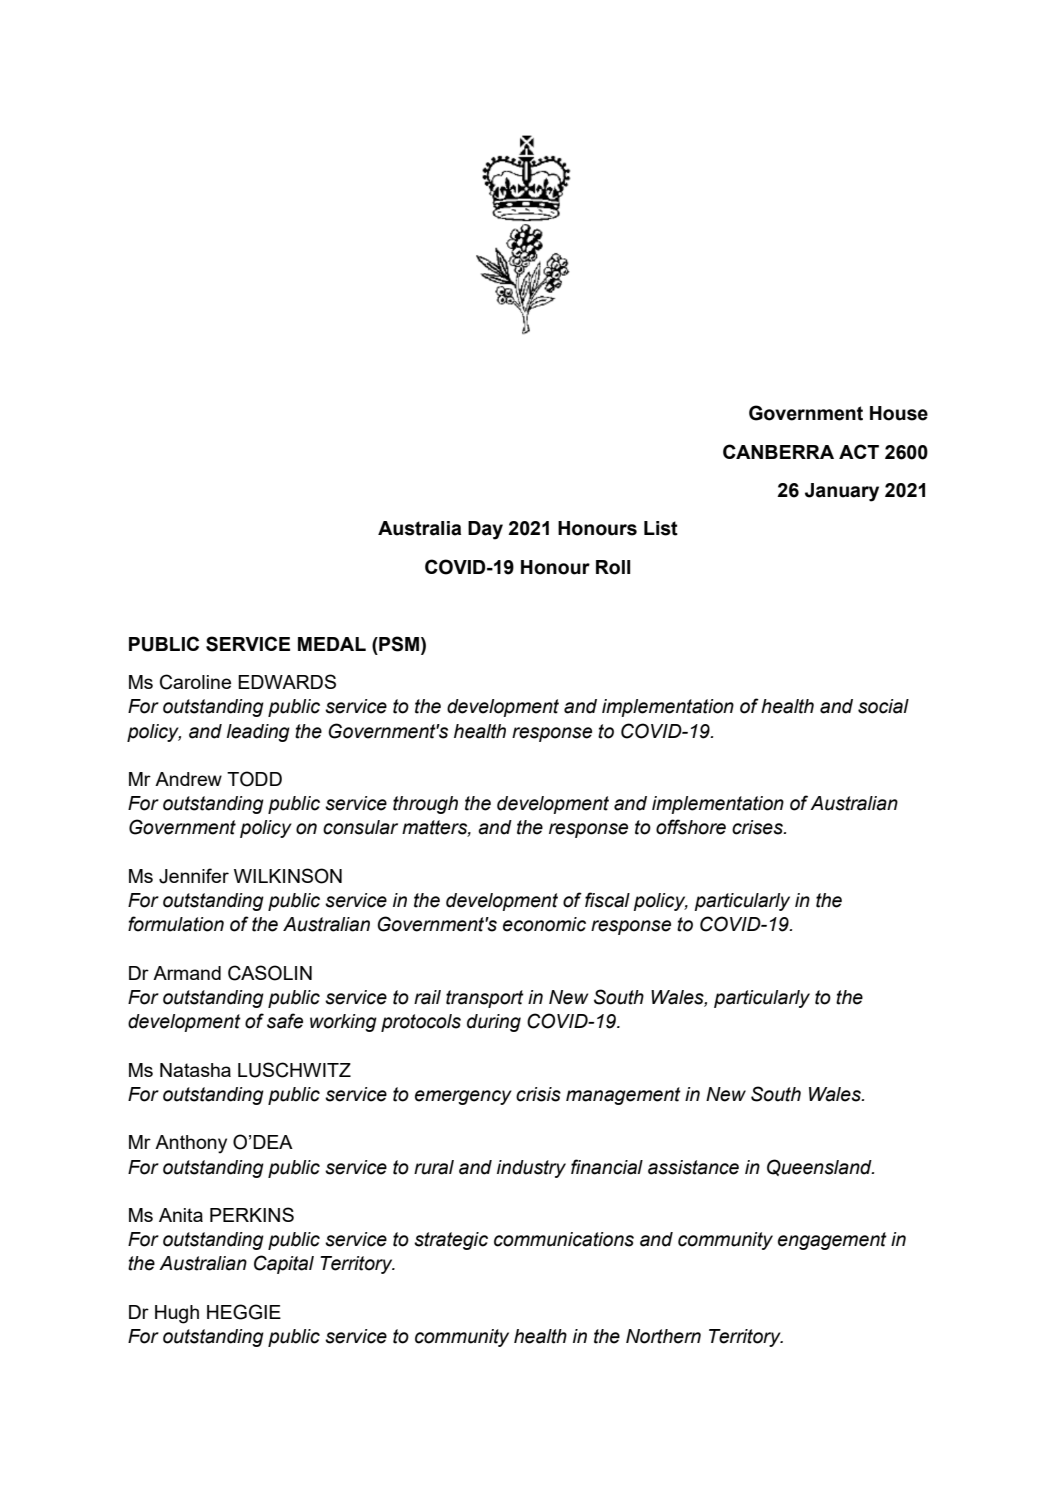 The image size is (1056, 1494). I want to click on List, so click(661, 528).
